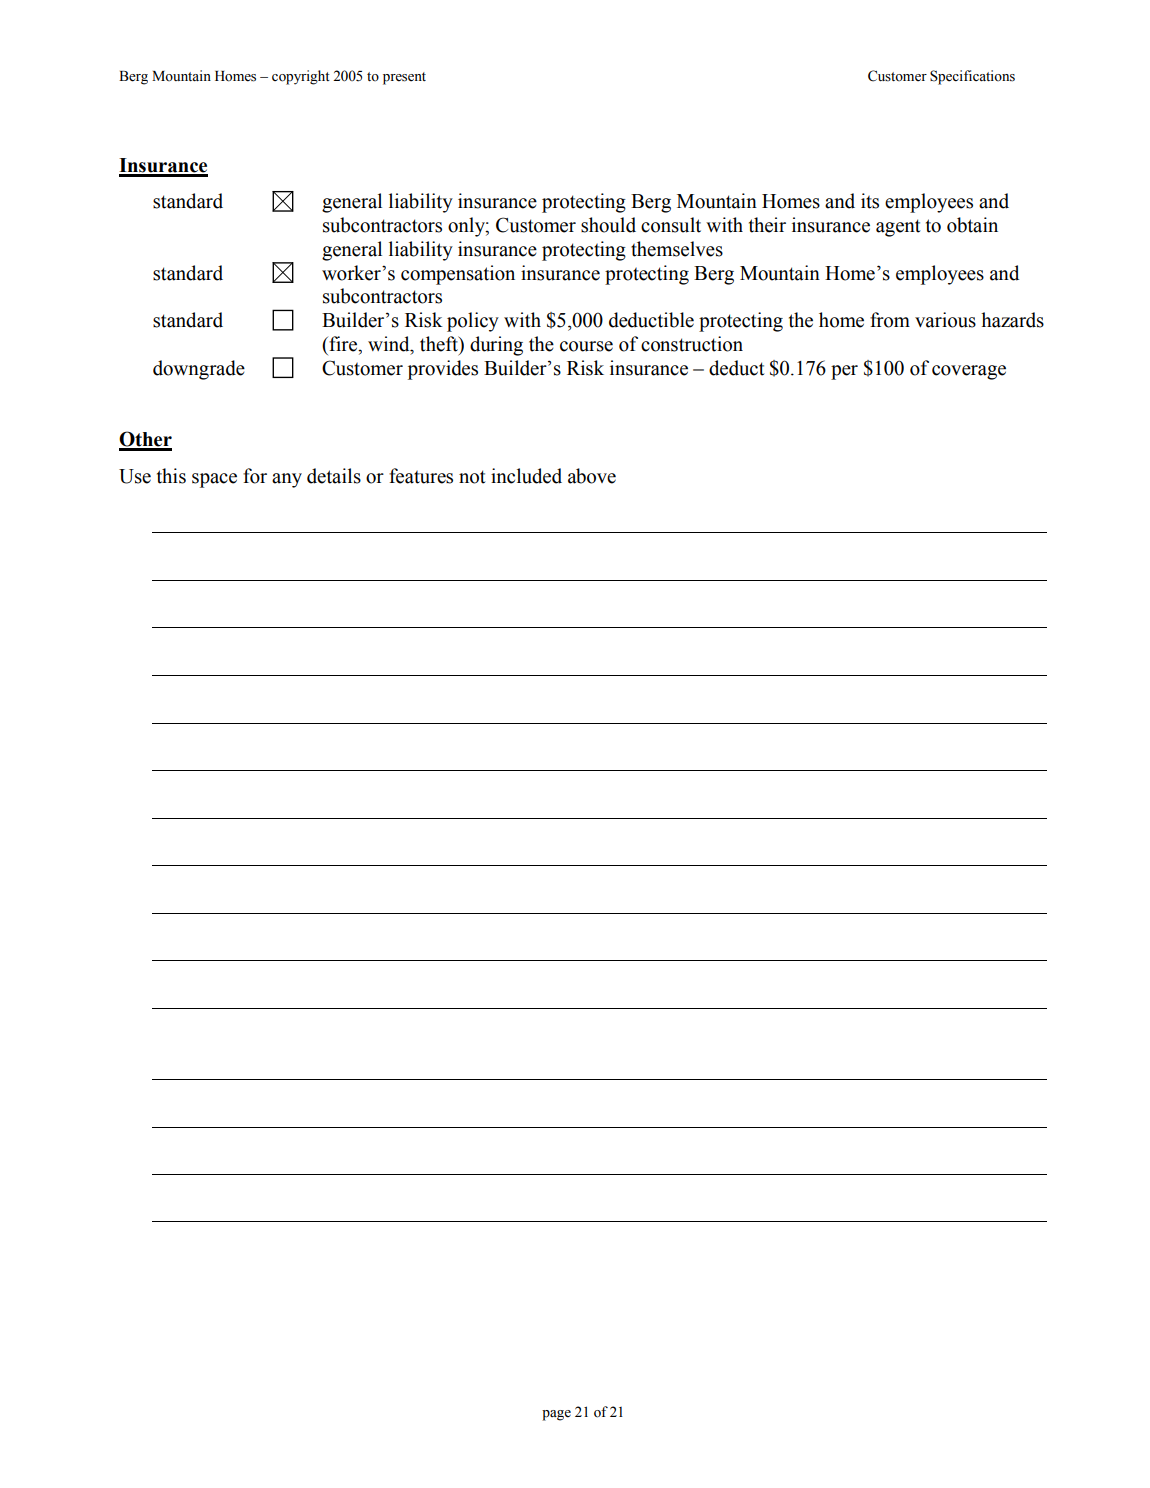  Describe the element at coordinates (844, 372) in the screenshot. I see `per` at that location.
